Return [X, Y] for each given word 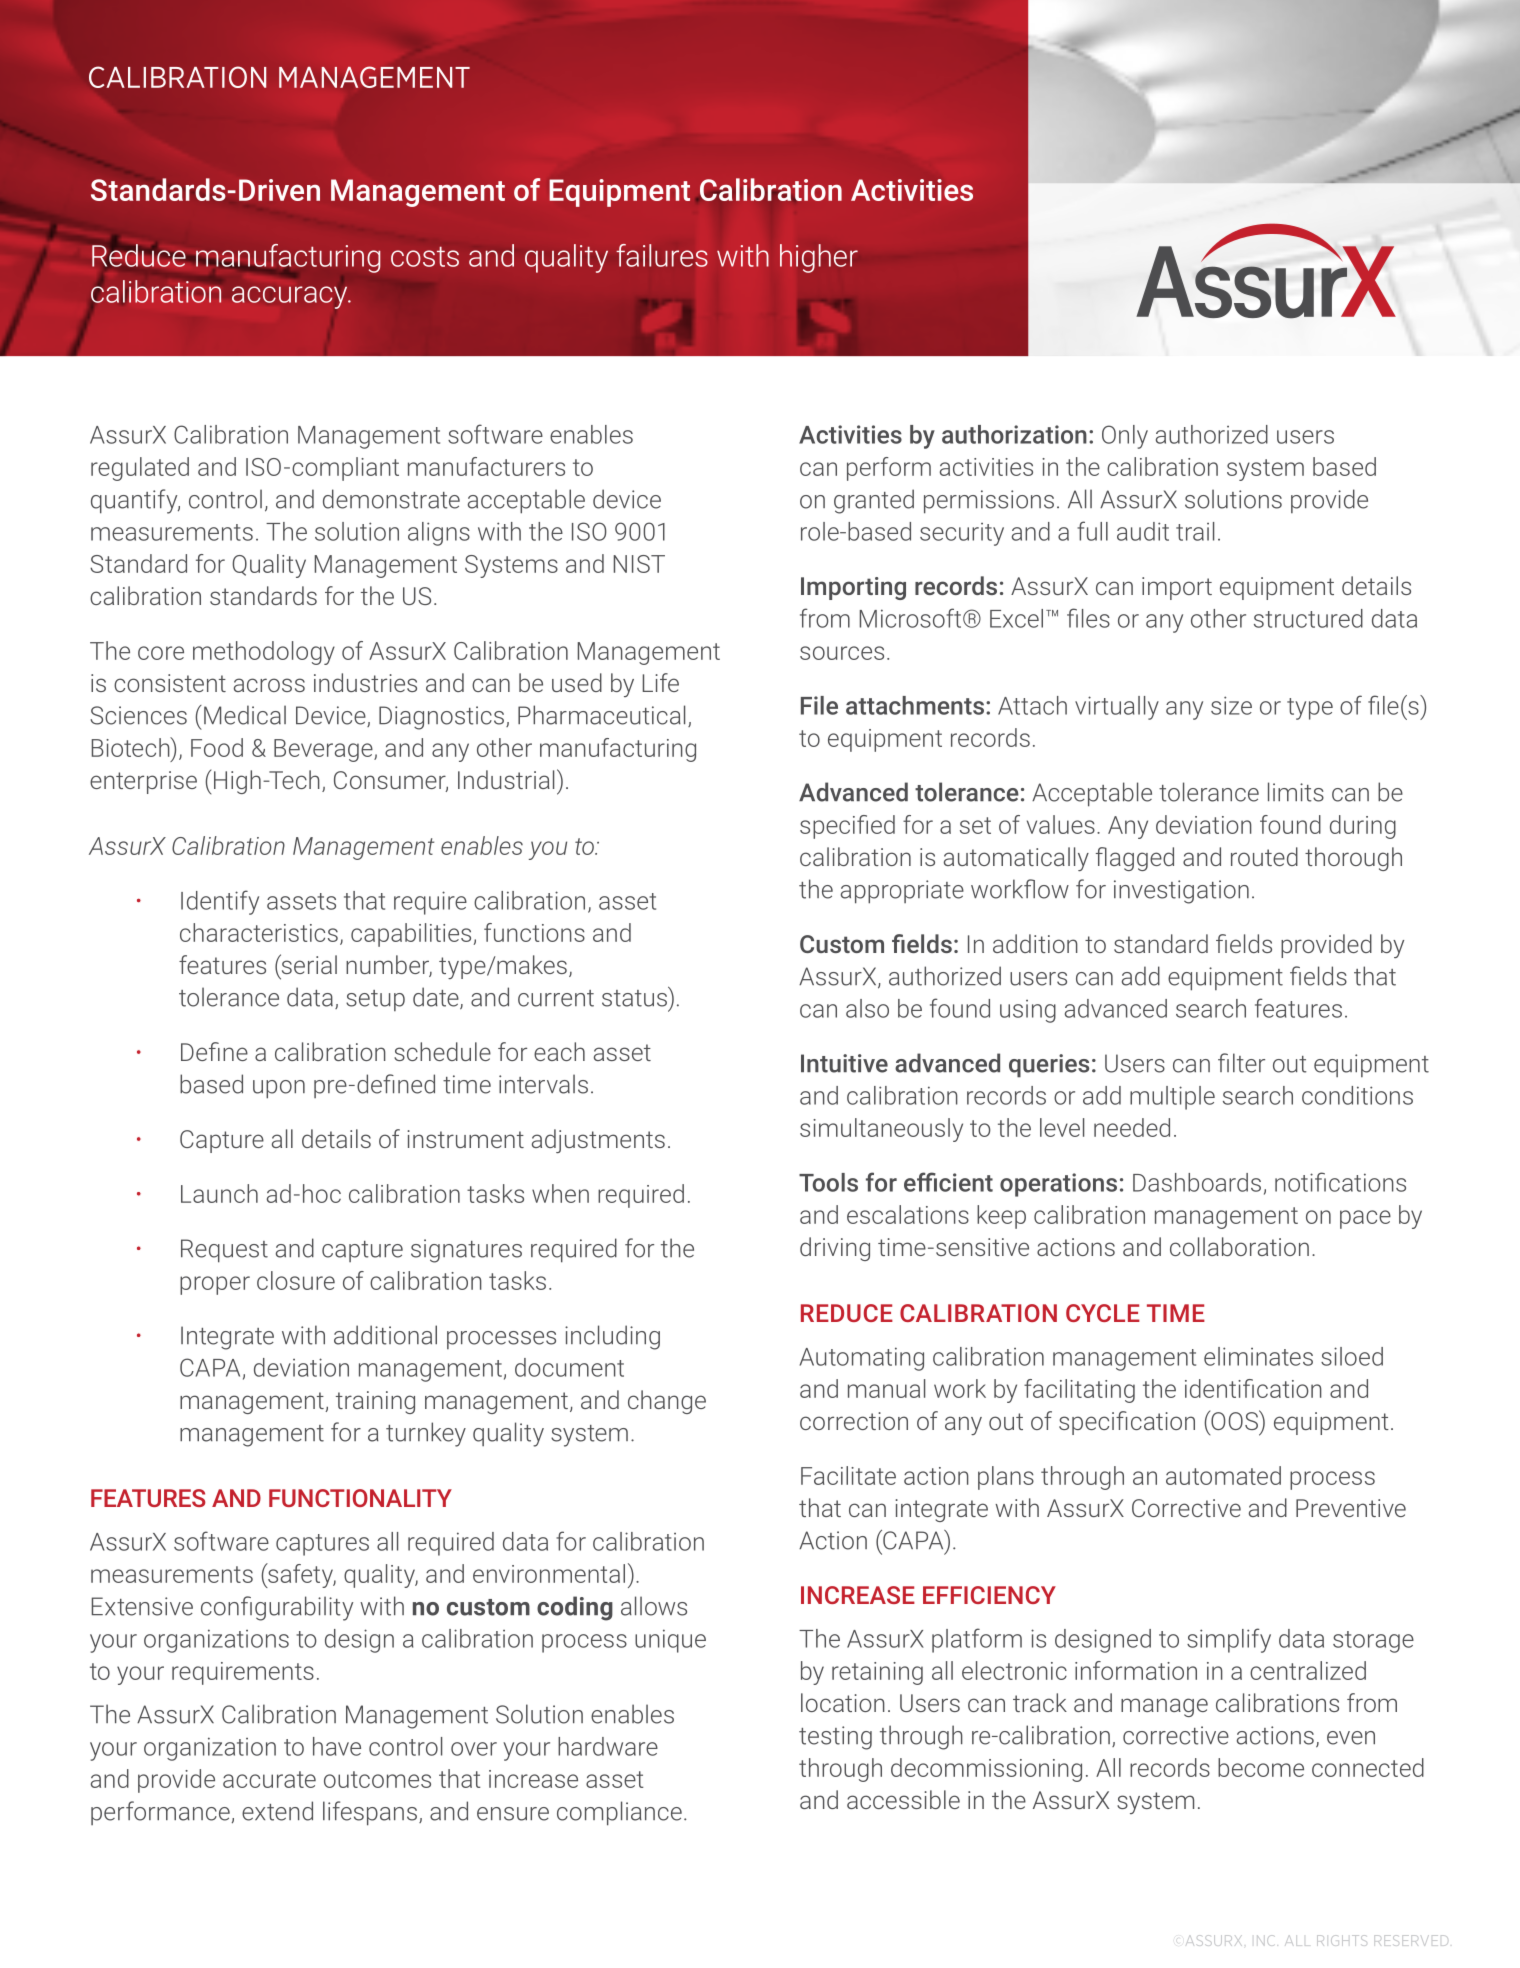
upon [279, 1089]
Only [1125, 437]
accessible [903, 1799]
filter [1241, 1063]
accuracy [291, 297]
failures [662, 255]
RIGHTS [1341, 1940]
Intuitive [844, 1063]
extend [277, 1811]
